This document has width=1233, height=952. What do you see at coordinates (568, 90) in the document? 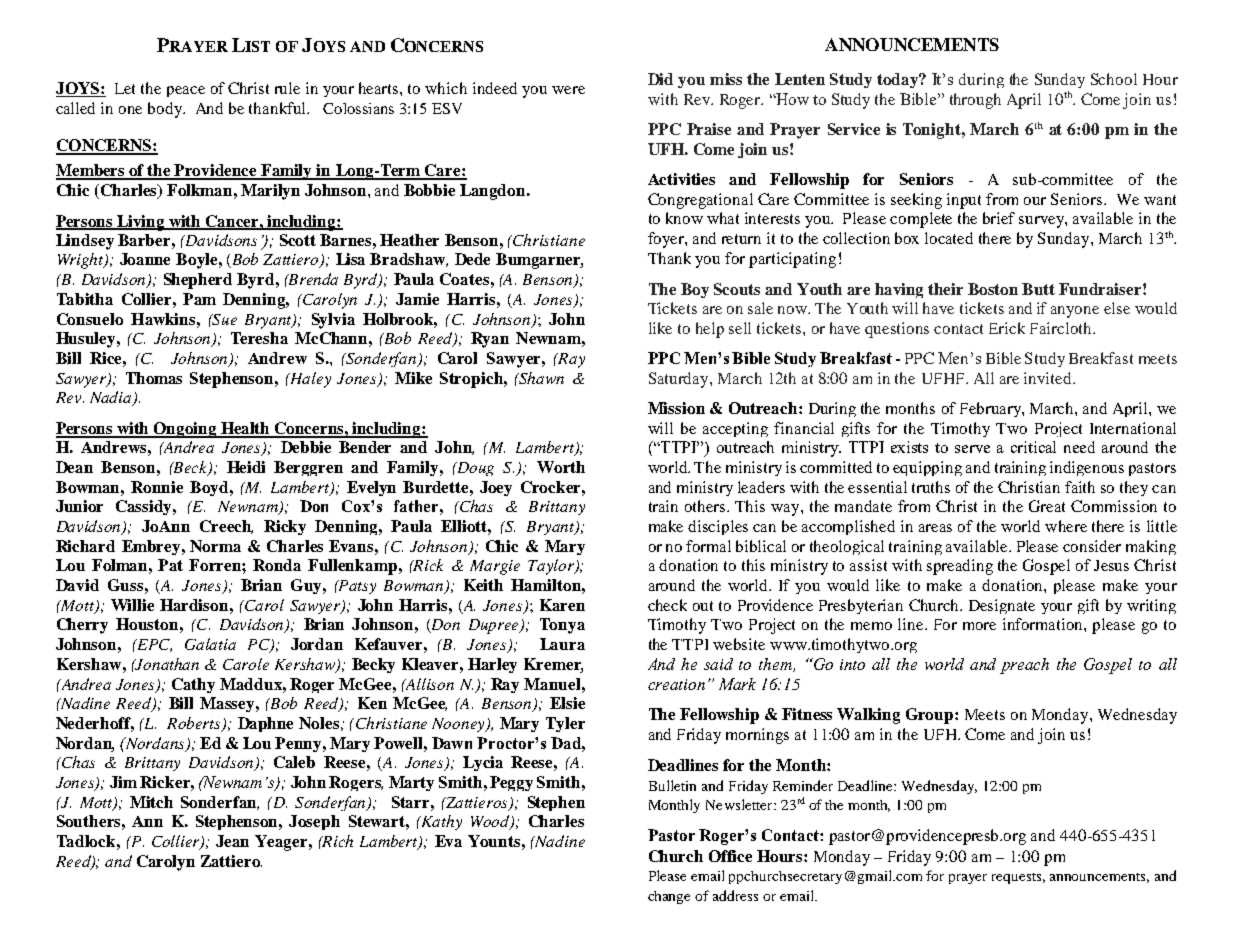
I see `were` at bounding box center [568, 90].
